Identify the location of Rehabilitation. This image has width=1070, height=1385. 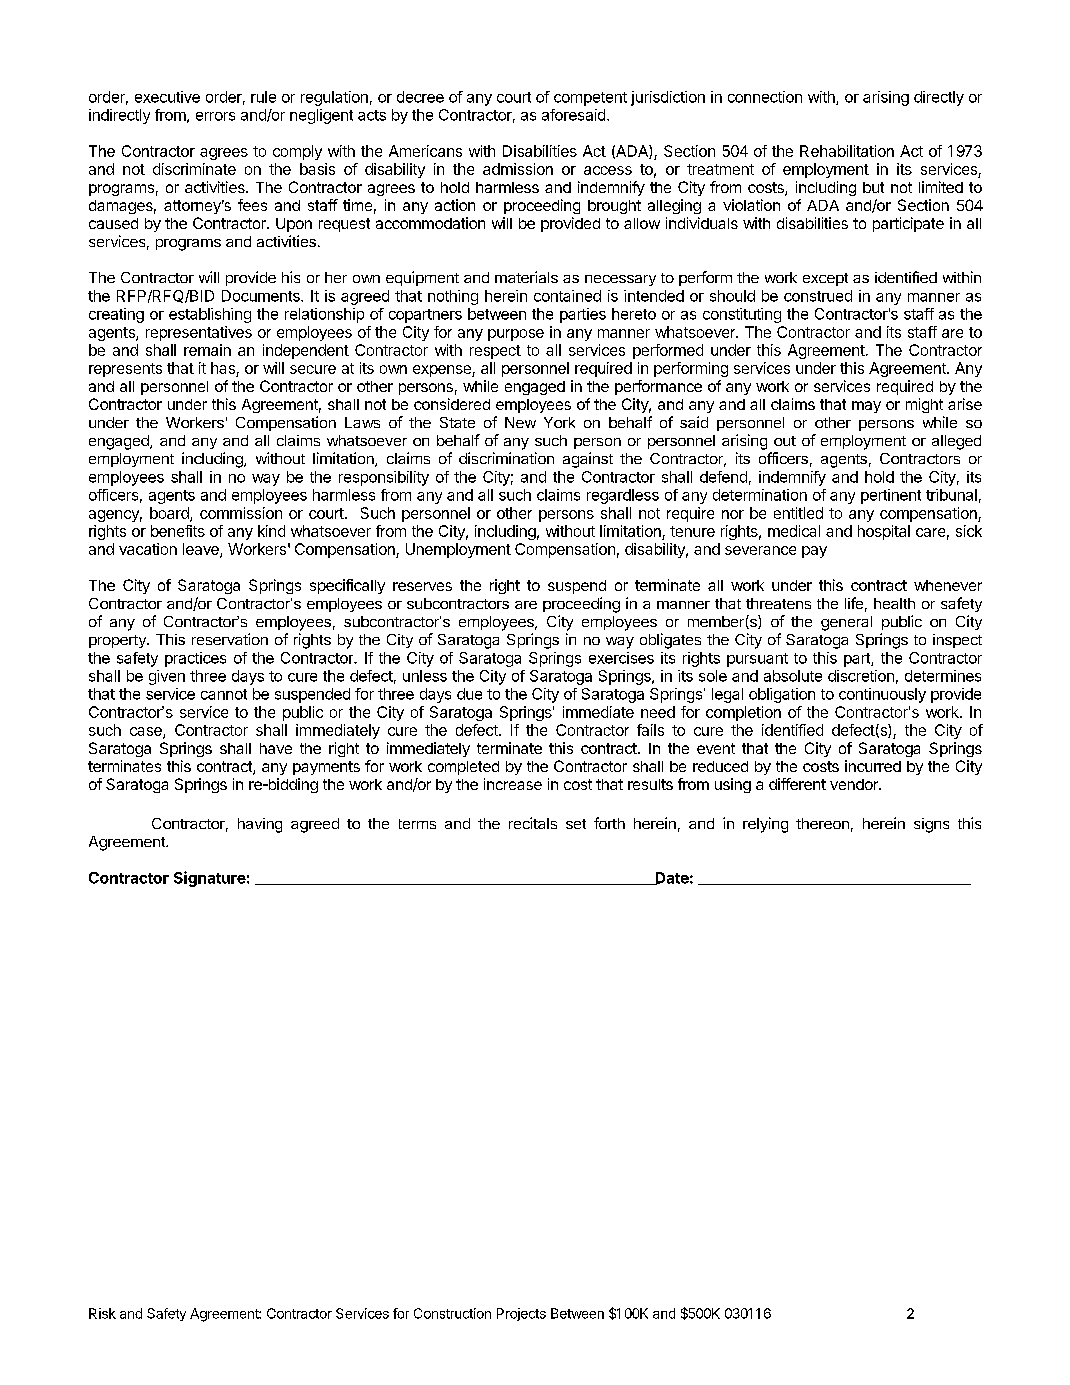
(847, 151).
